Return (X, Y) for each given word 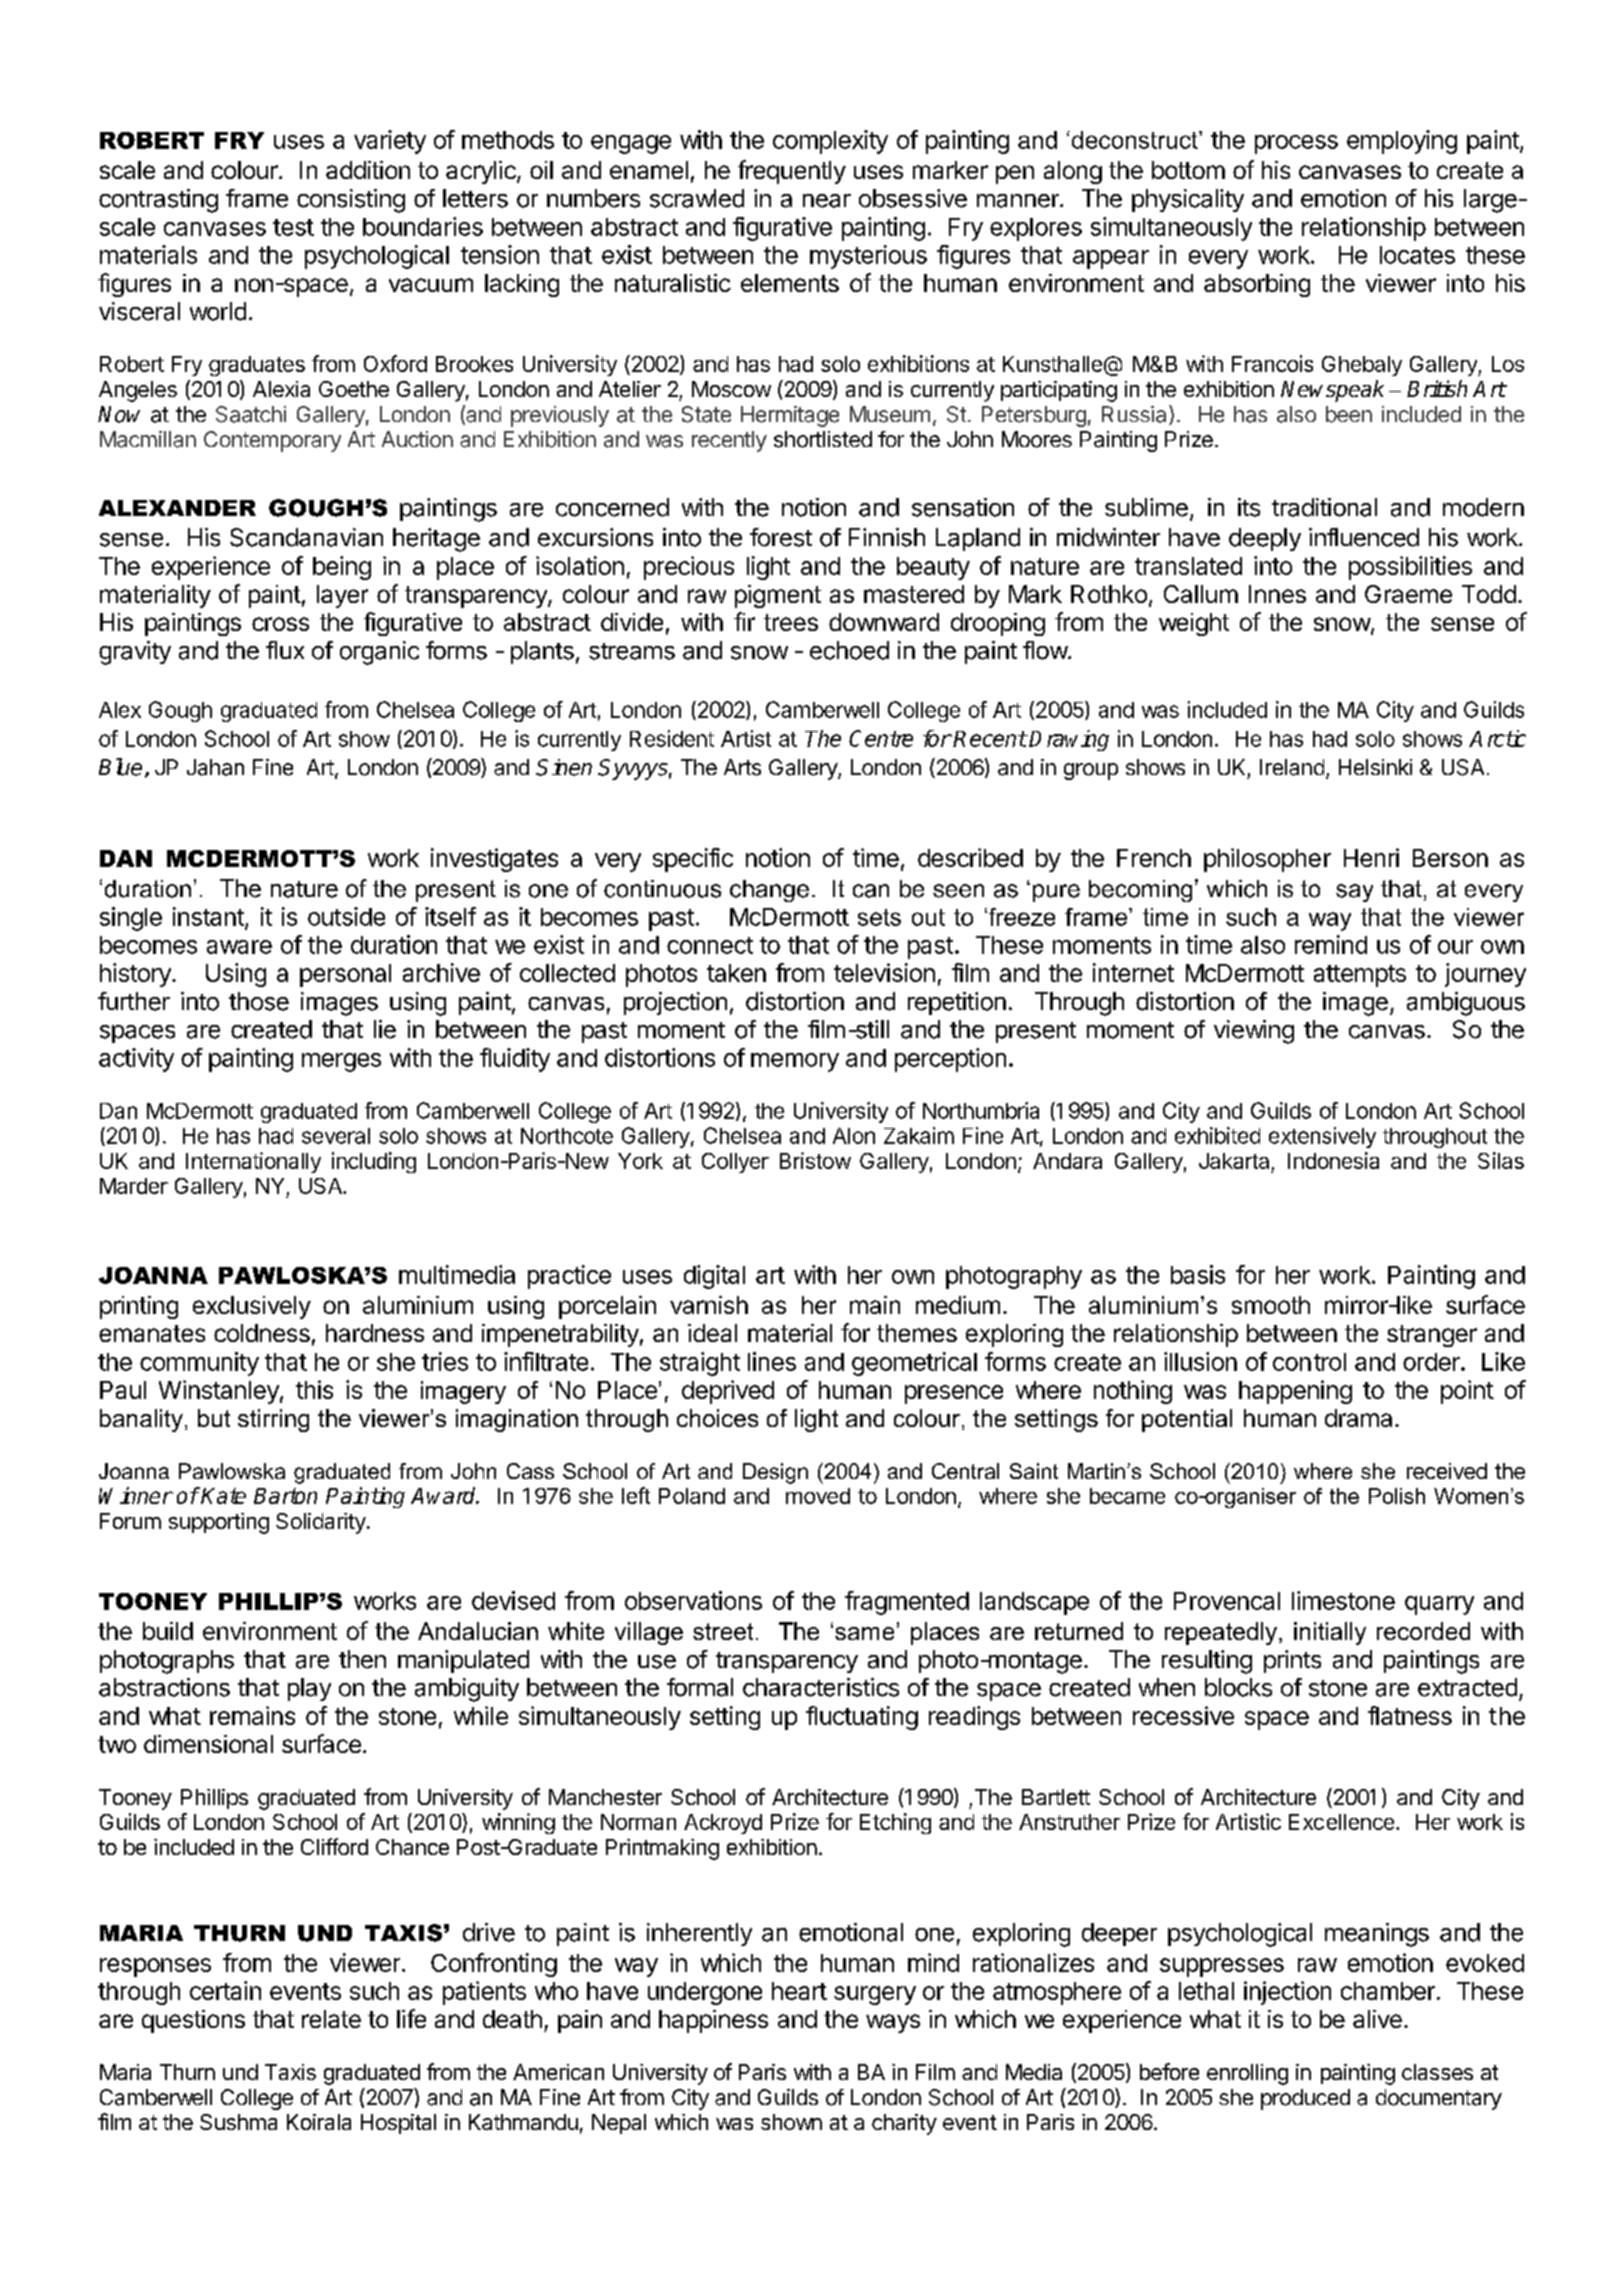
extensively (1322, 1137)
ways (893, 2023)
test (293, 227)
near (827, 201)
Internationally (253, 1162)
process (1296, 144)
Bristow (815, 1160)
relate (331, 2019)
